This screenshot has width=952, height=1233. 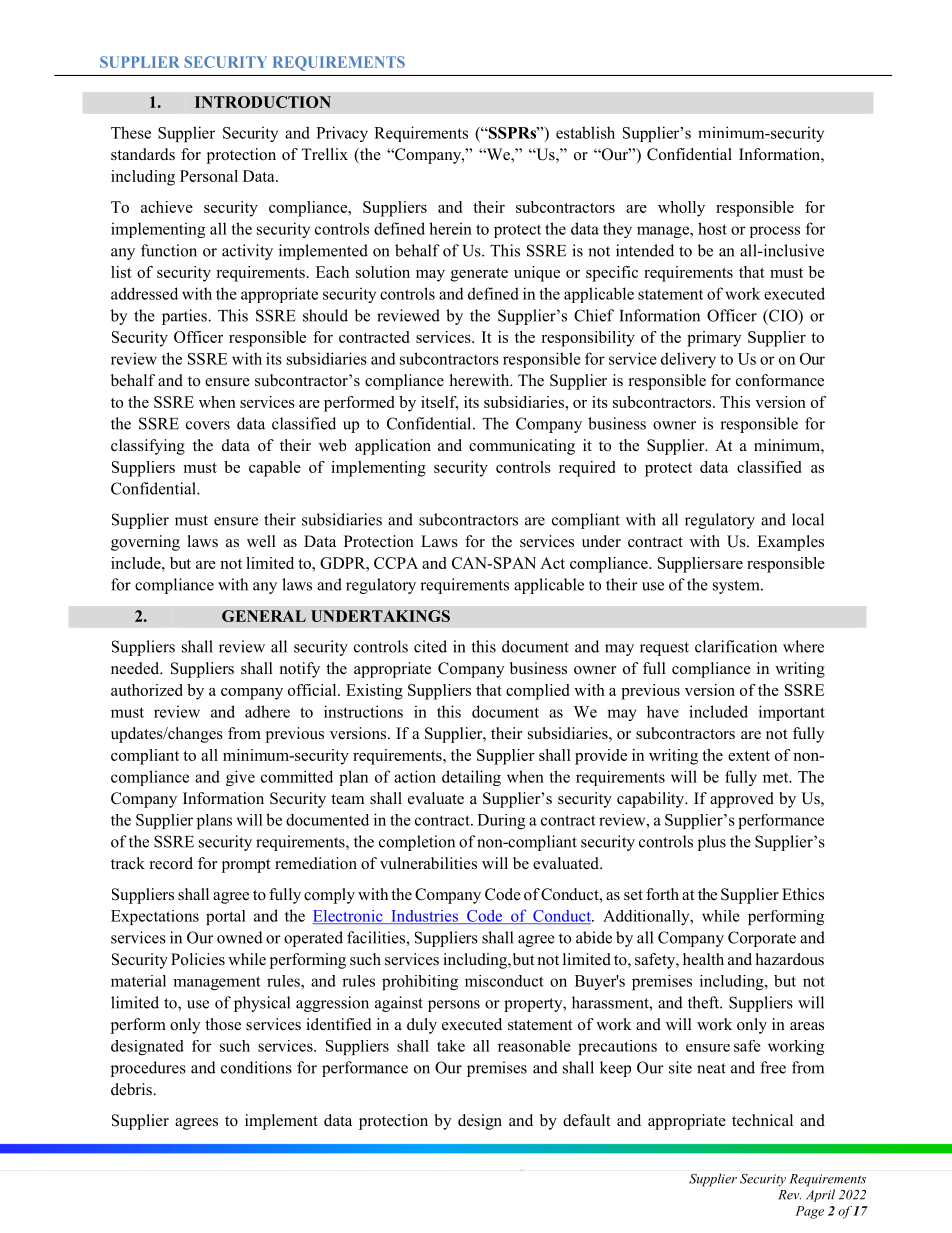 What do you see at coordinates (132, 1089) in the screenshot?
I see `debris` at bounding box center [132, 1089].
